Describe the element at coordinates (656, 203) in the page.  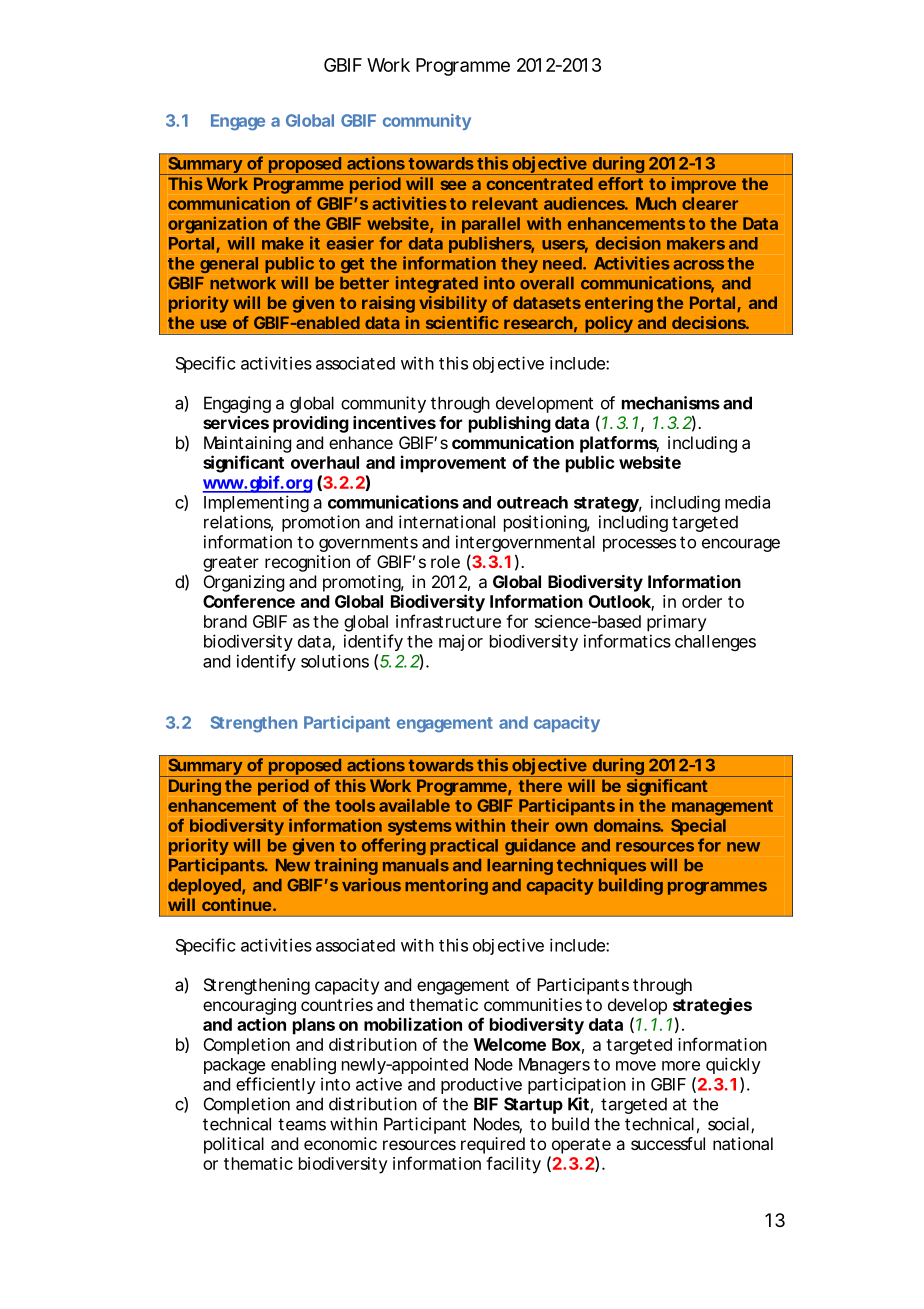
I see `Much` at that location.
